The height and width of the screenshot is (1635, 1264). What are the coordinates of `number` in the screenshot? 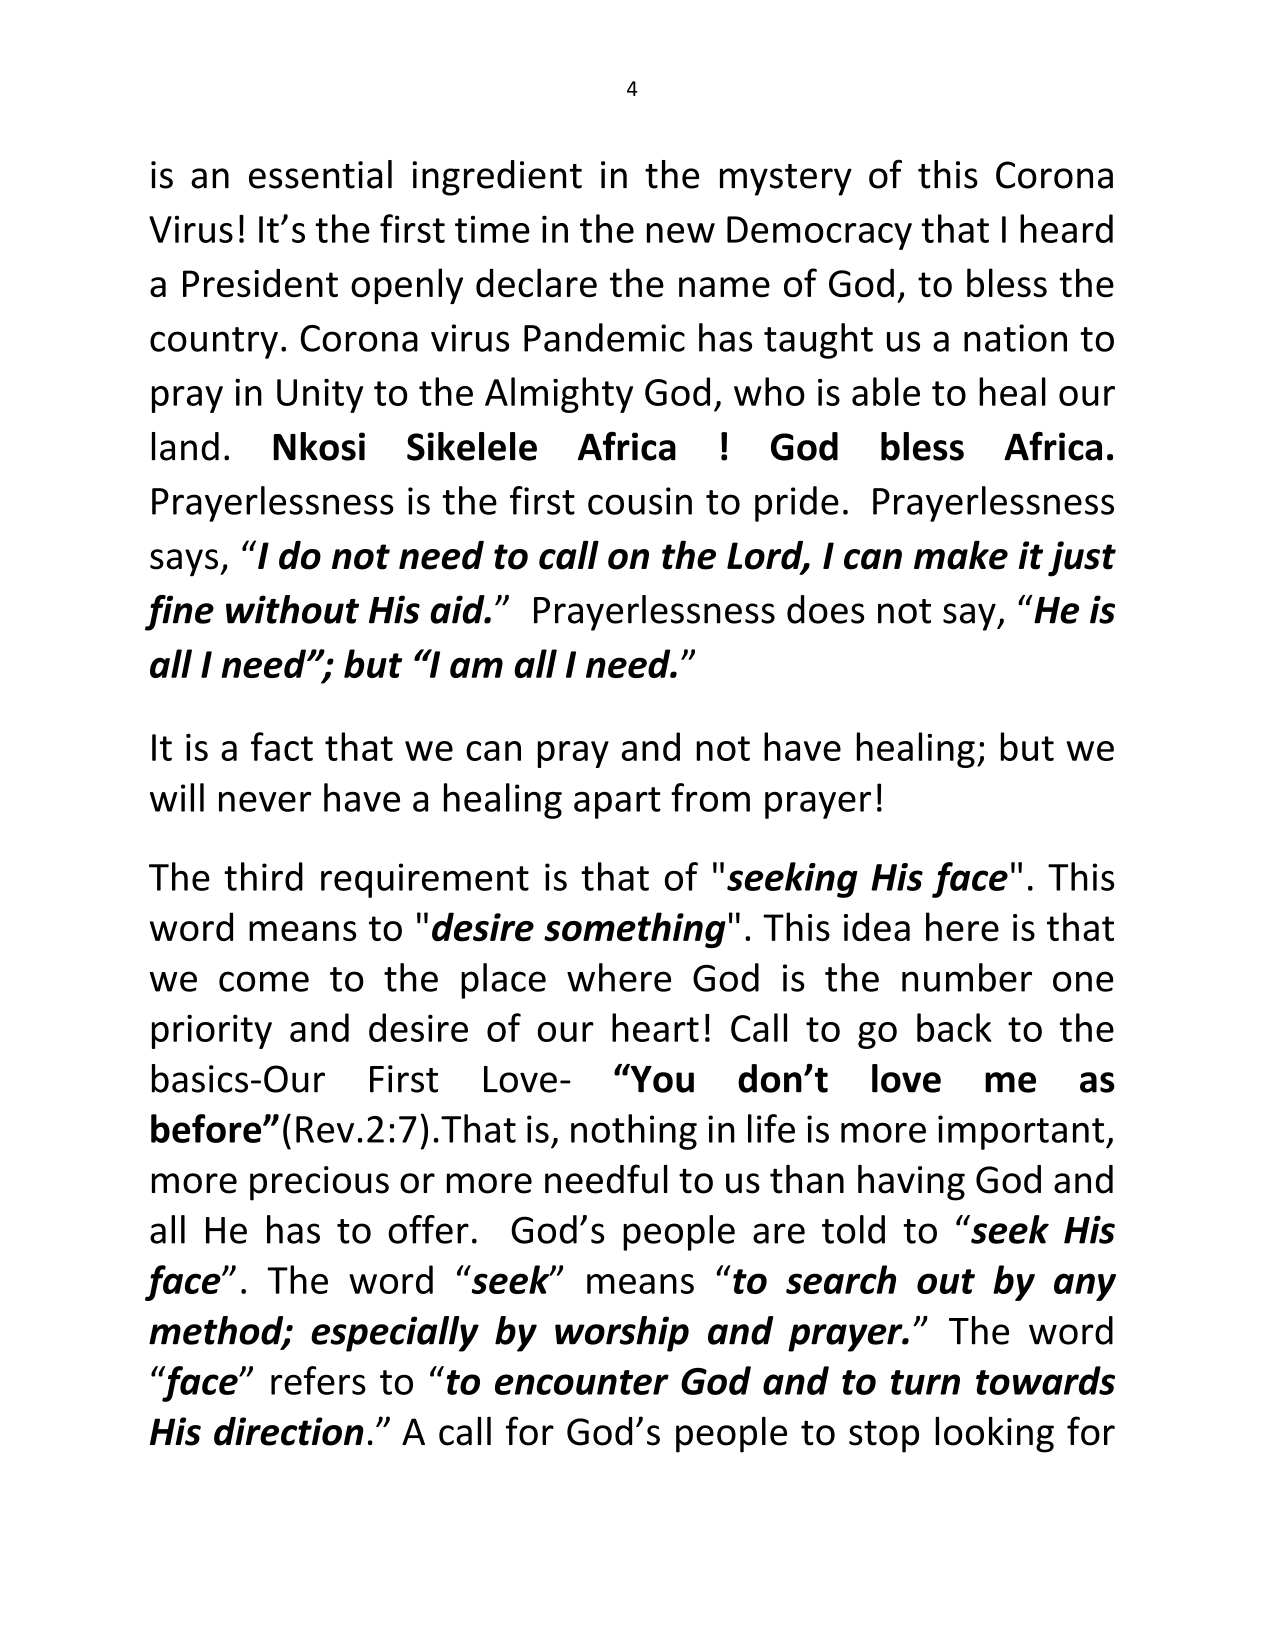 It's located at (967, 977).
